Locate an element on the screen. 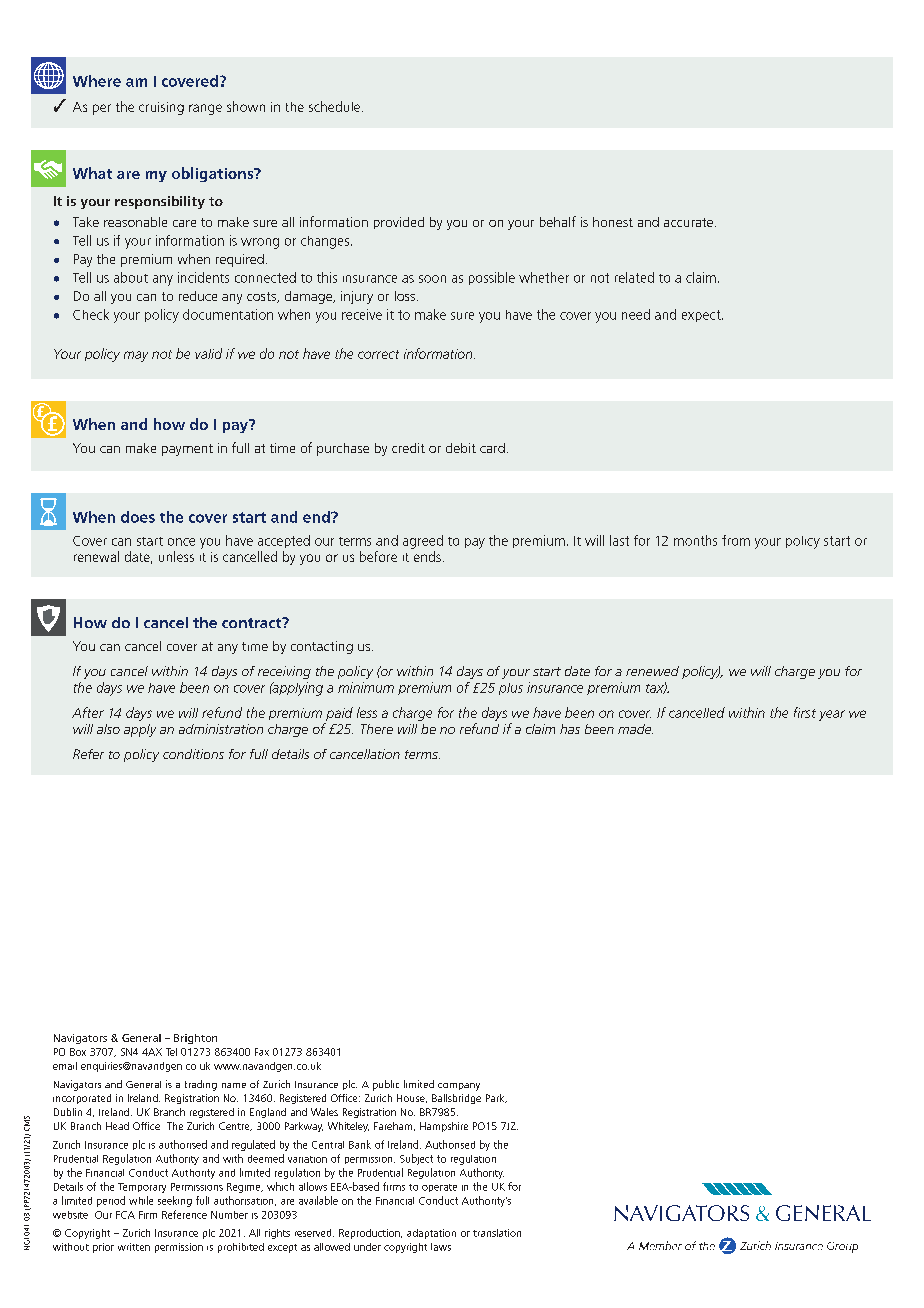 The width and height of the screenshot is (924, 1308). debit is located at coordinates (461, 448).
